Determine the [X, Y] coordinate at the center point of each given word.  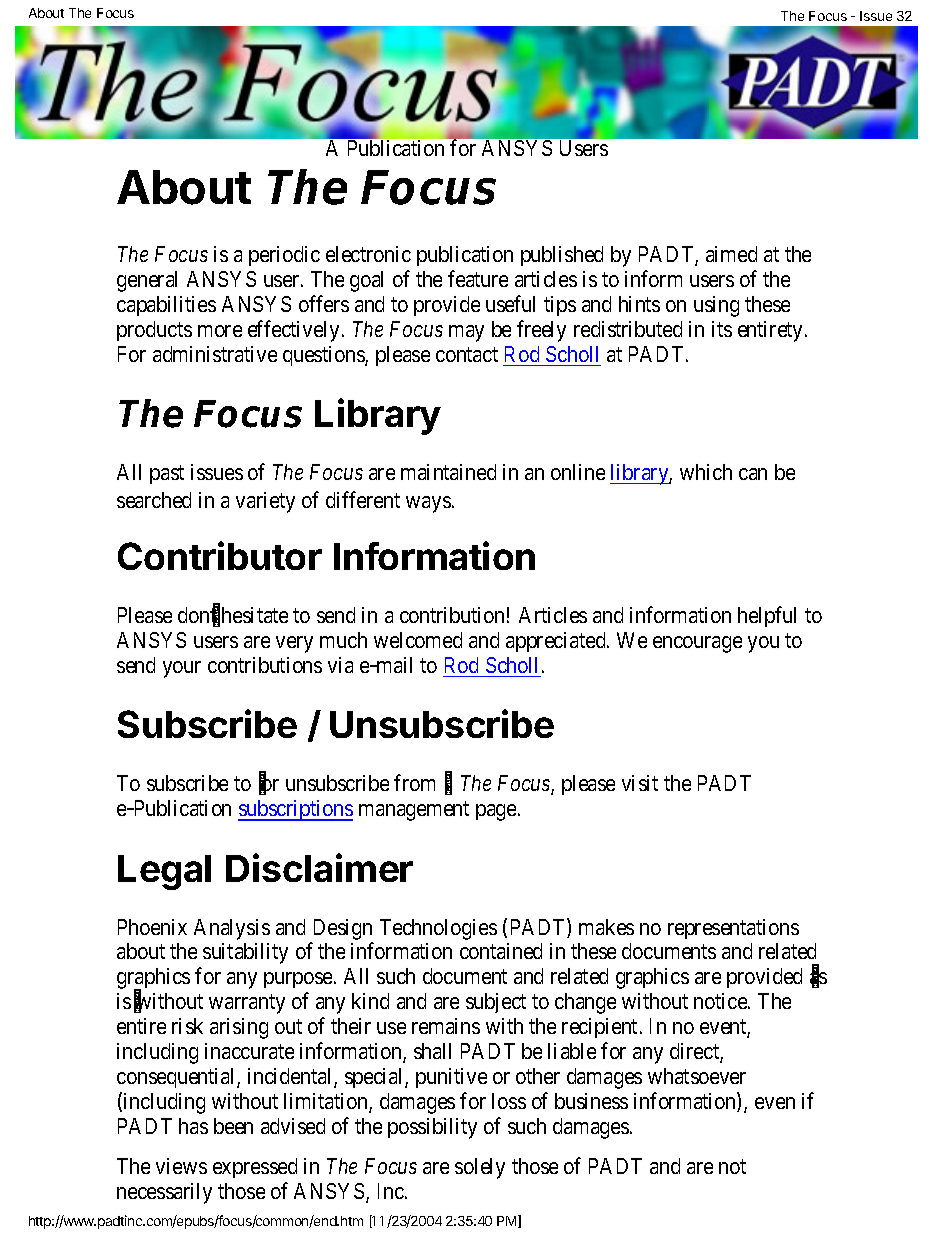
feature [478, 278]
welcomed [418, 640]
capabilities [166, 306]
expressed [255, 1168]
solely [480, 1168]
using [716, 306]
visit [640, 783]
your [182, 669]
